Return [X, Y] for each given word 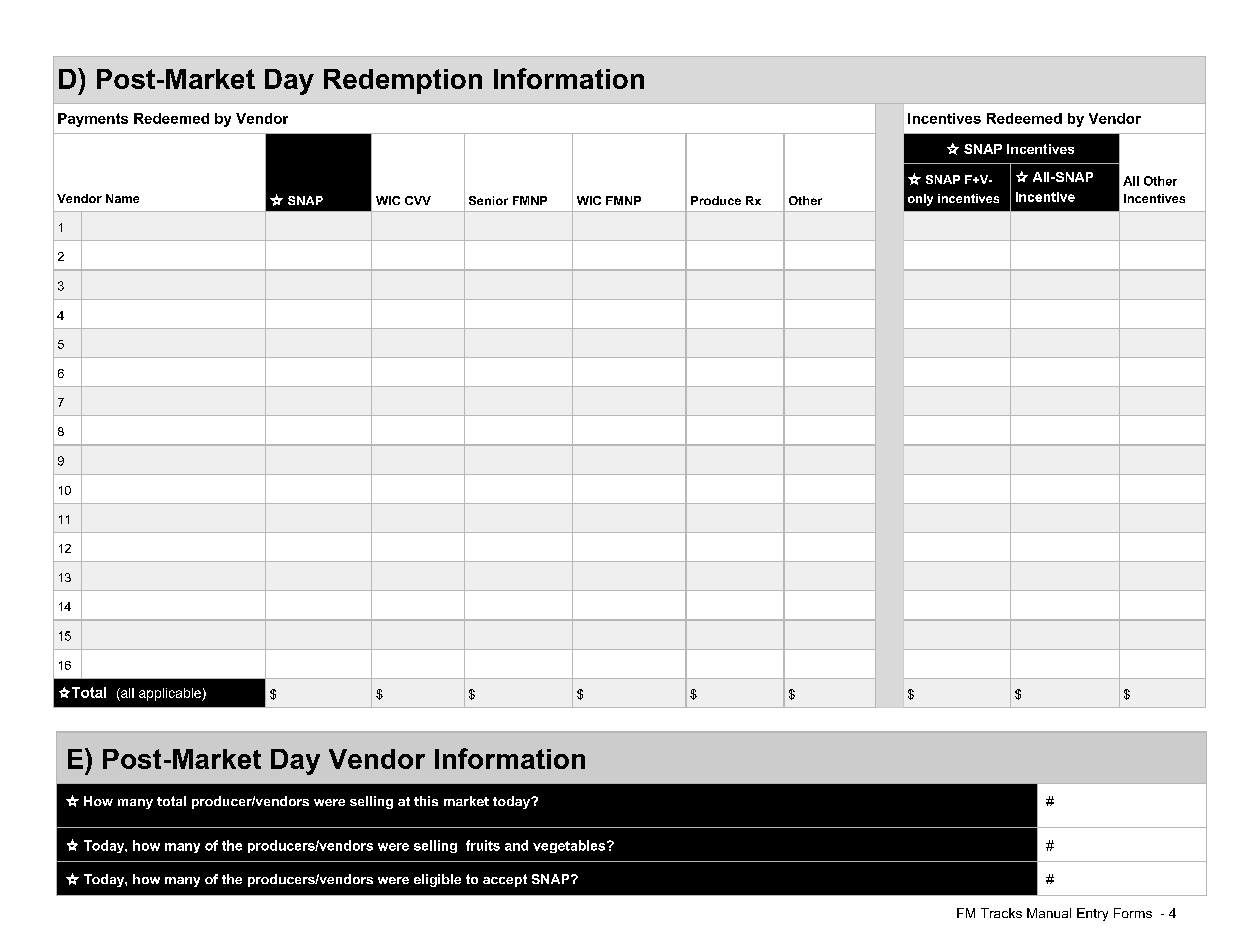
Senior [488, 200]
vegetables [570, 846]
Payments [93, 120]
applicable [171, 694]
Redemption [403, 81]
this [426, 801]
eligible [437, 880]
